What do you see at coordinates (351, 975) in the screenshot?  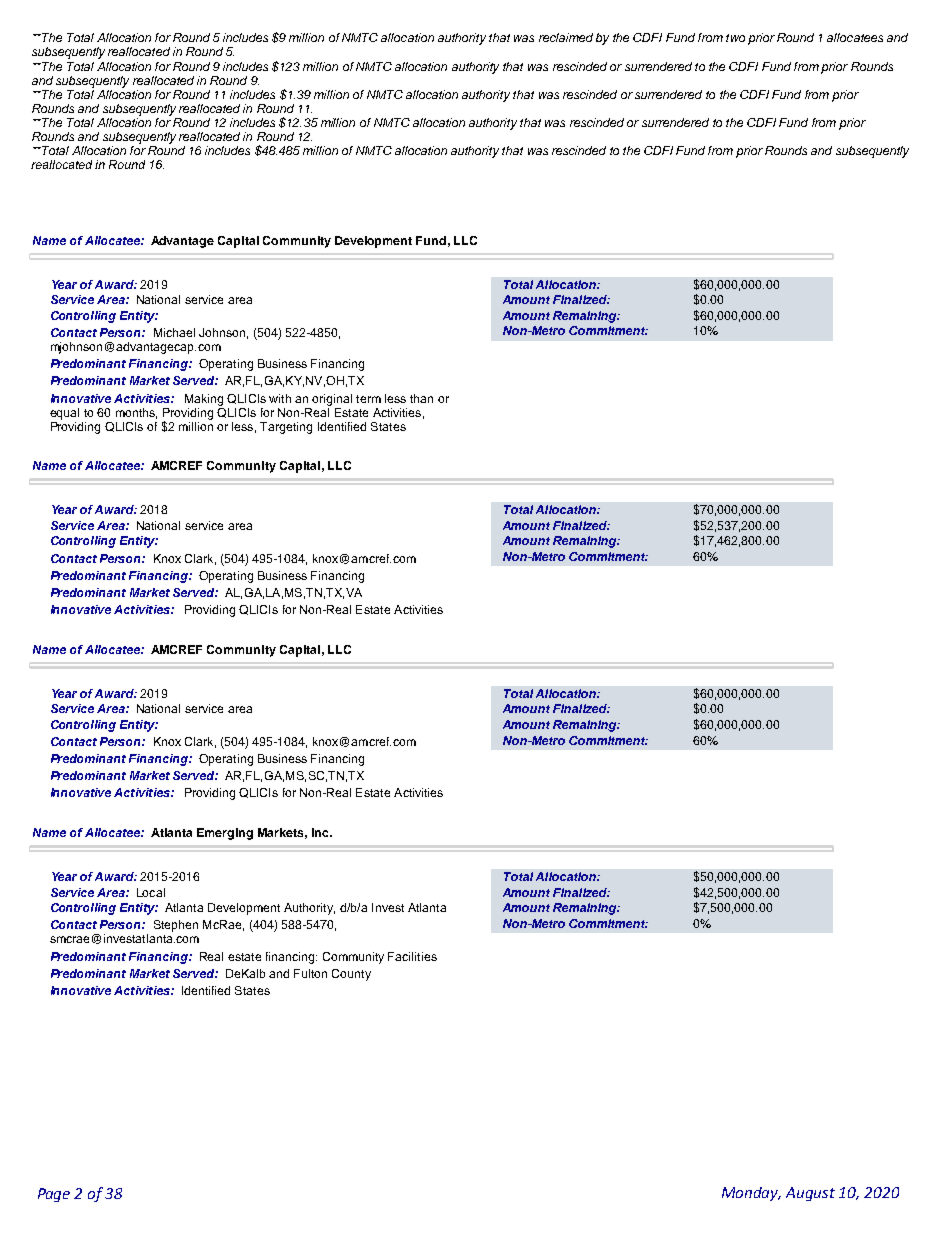 I see `County` at bounding box center [351, 975].
